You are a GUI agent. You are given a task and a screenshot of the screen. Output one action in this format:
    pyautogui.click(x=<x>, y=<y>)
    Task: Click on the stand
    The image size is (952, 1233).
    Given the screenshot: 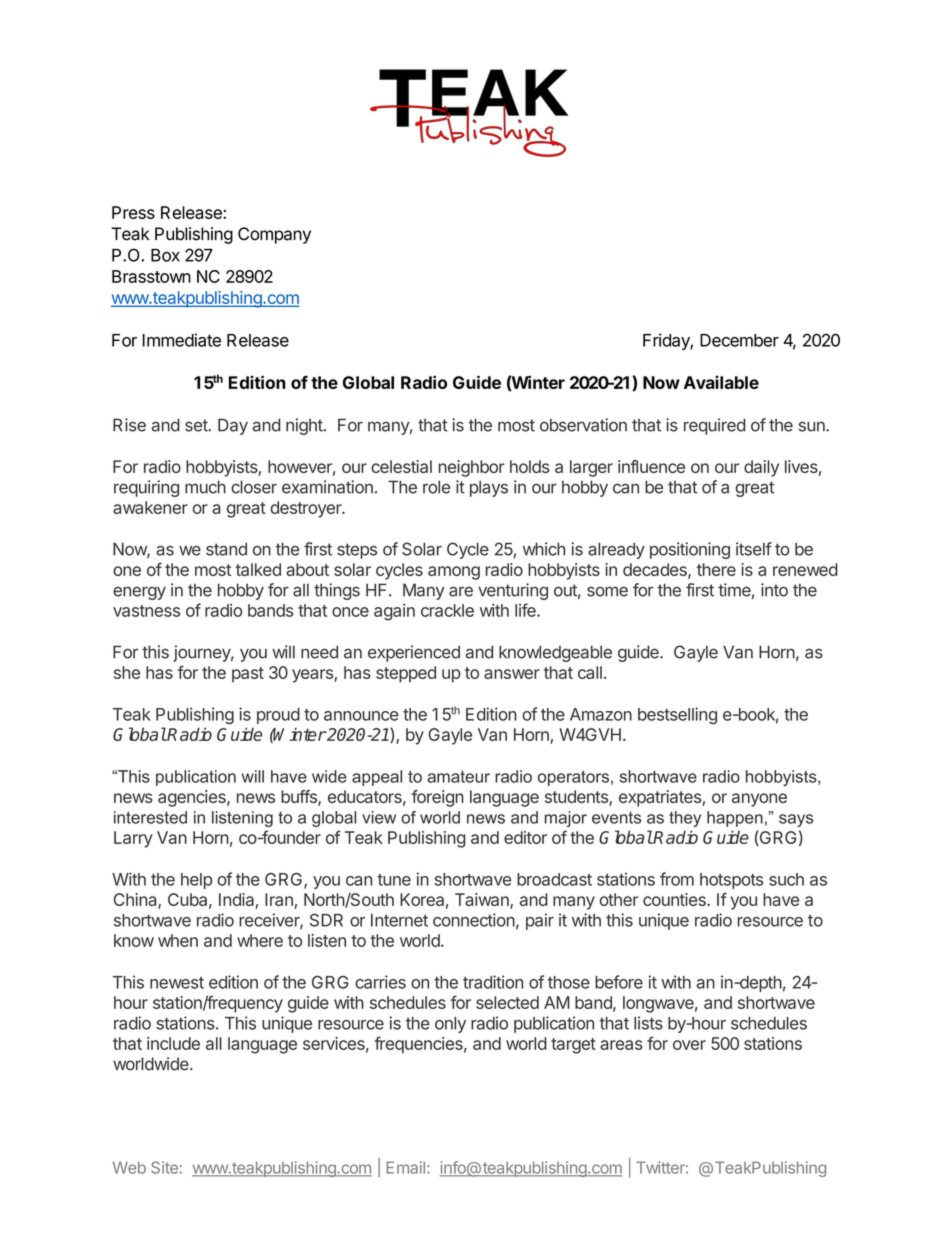 What is the action you would take?
    pyautogui.click(x=226, y=549)
